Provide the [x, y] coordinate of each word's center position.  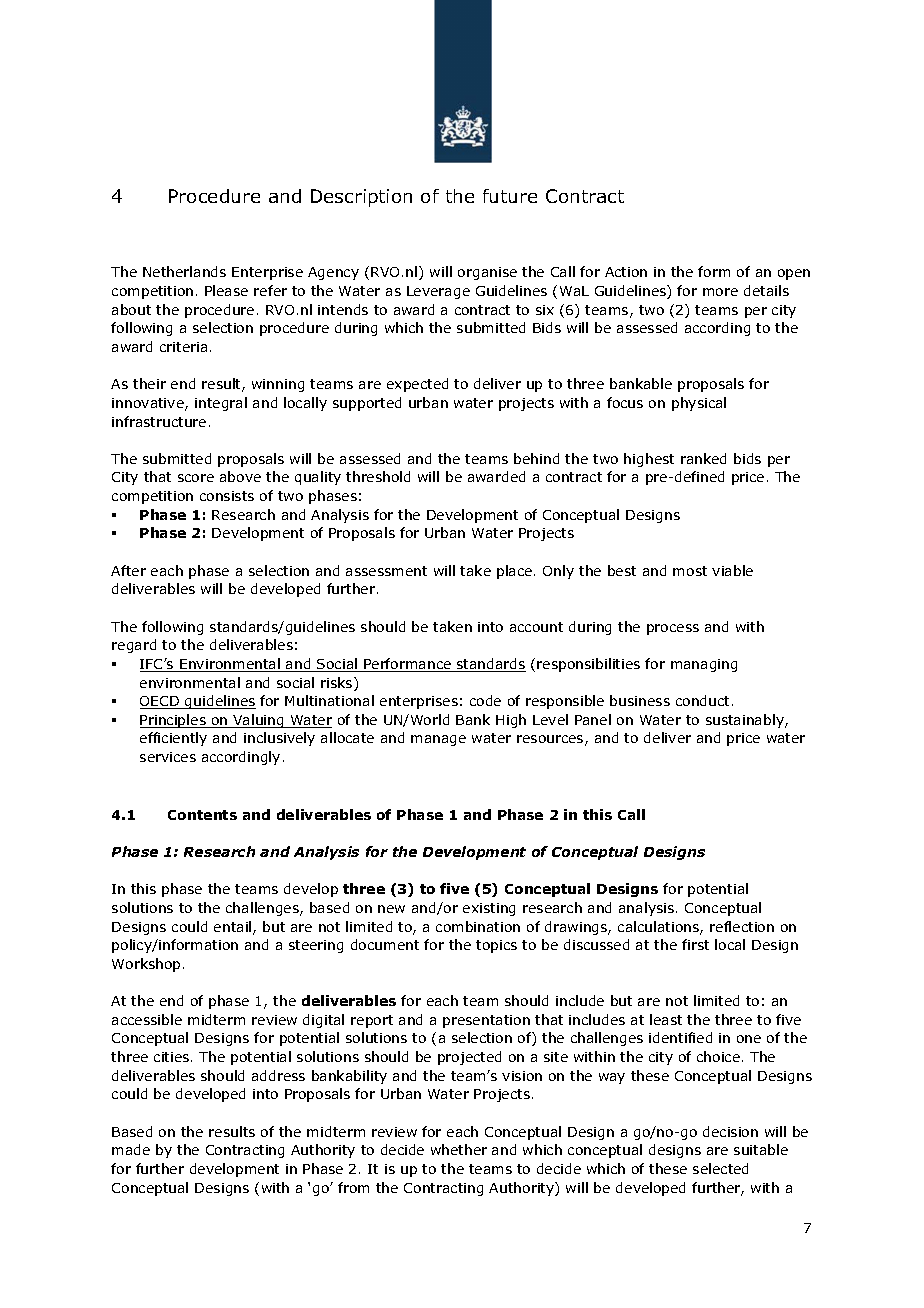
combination [478, 926]
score [196, 478]
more [720, 292]
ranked [703, 458]
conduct [702, 700]
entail [234, 928]
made [131, 1149]
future [510, 196]
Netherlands [184, 271]
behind [536, 458]
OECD [161, 702]
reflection [742, 926]
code [485, 700]
